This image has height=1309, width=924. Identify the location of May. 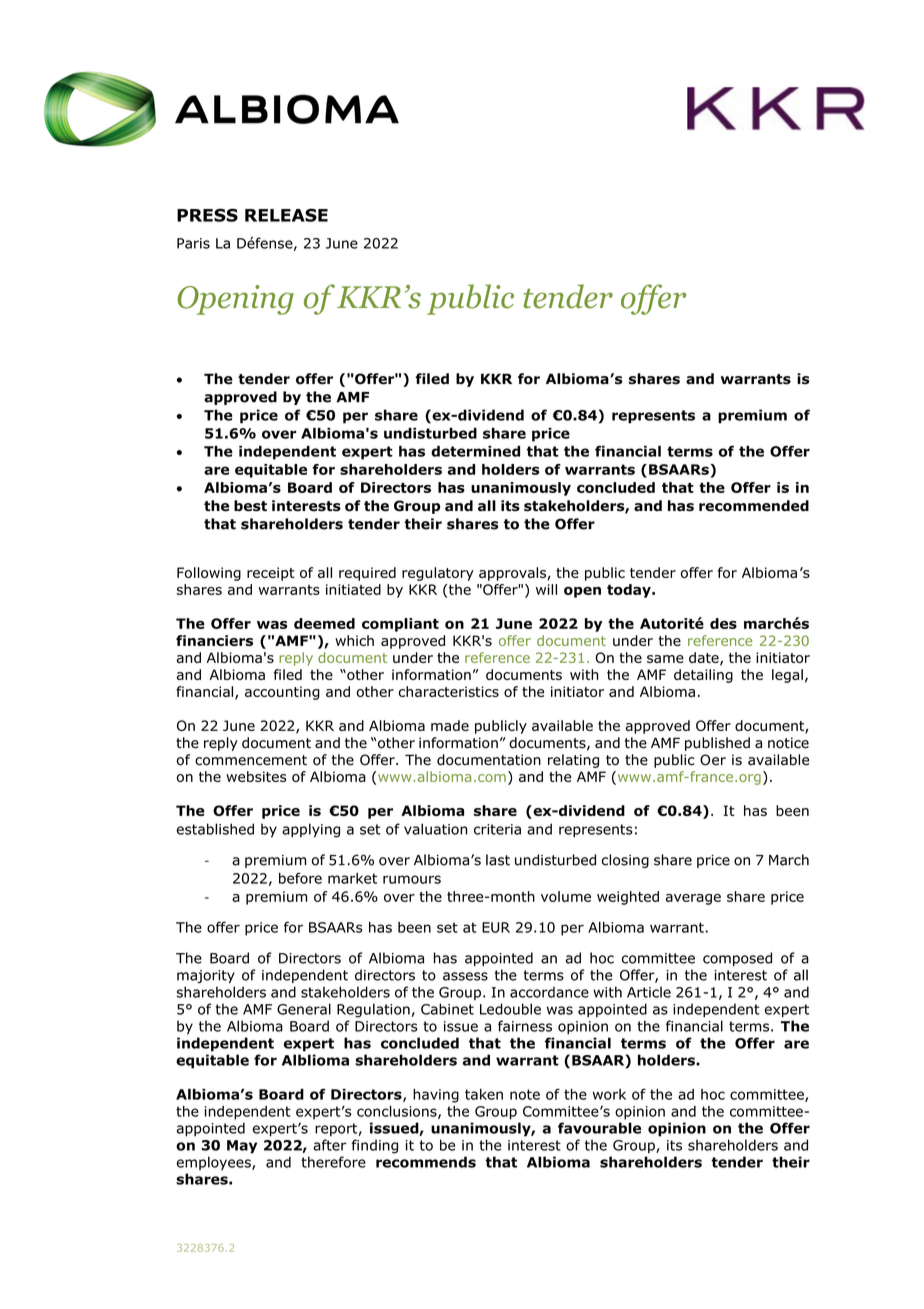
(242, 1147).
